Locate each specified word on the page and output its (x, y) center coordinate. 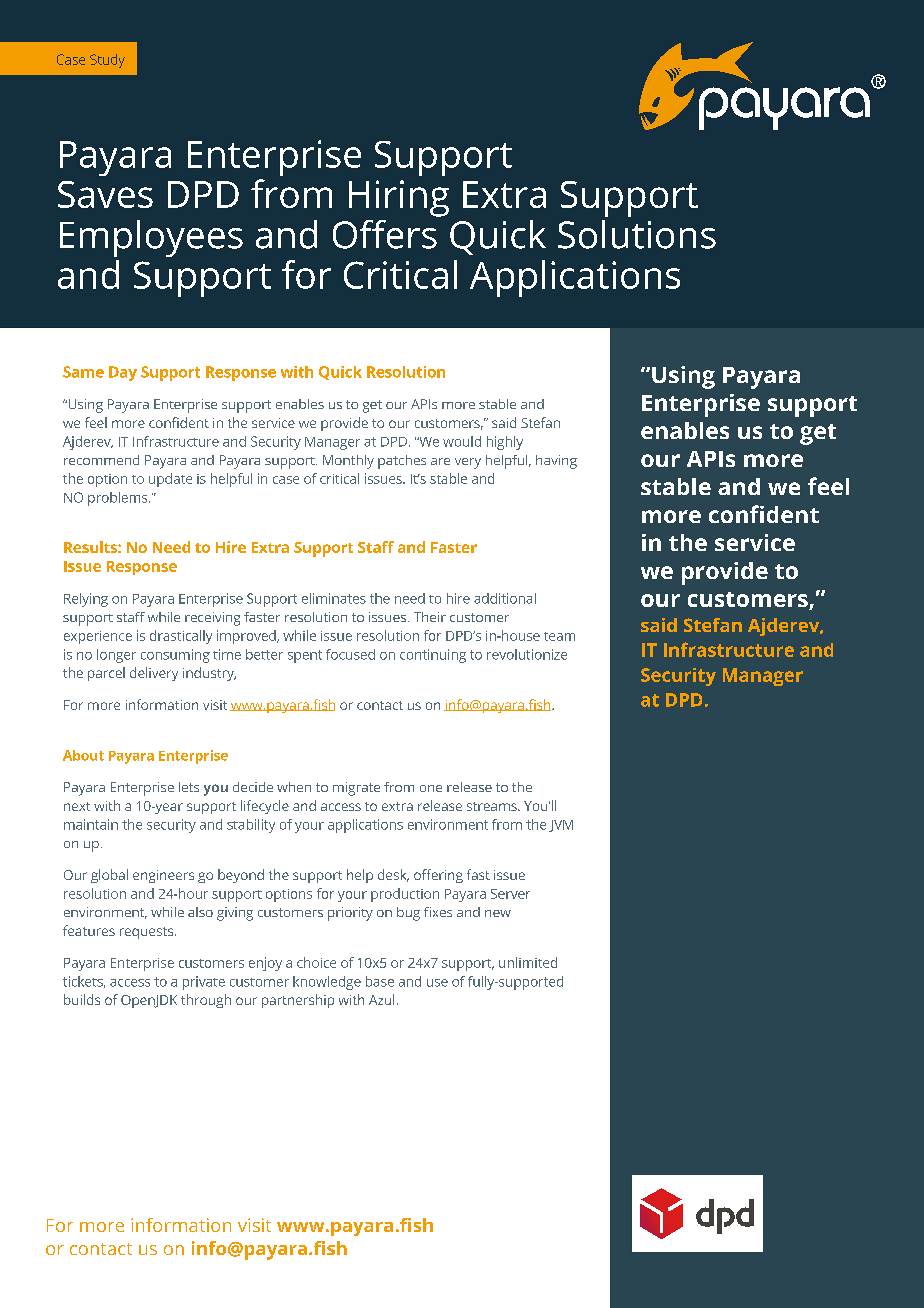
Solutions (637, 234)
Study (107, 61)
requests (148, 933)
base (380, 981)
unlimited (528, 962)
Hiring (399, 198)
